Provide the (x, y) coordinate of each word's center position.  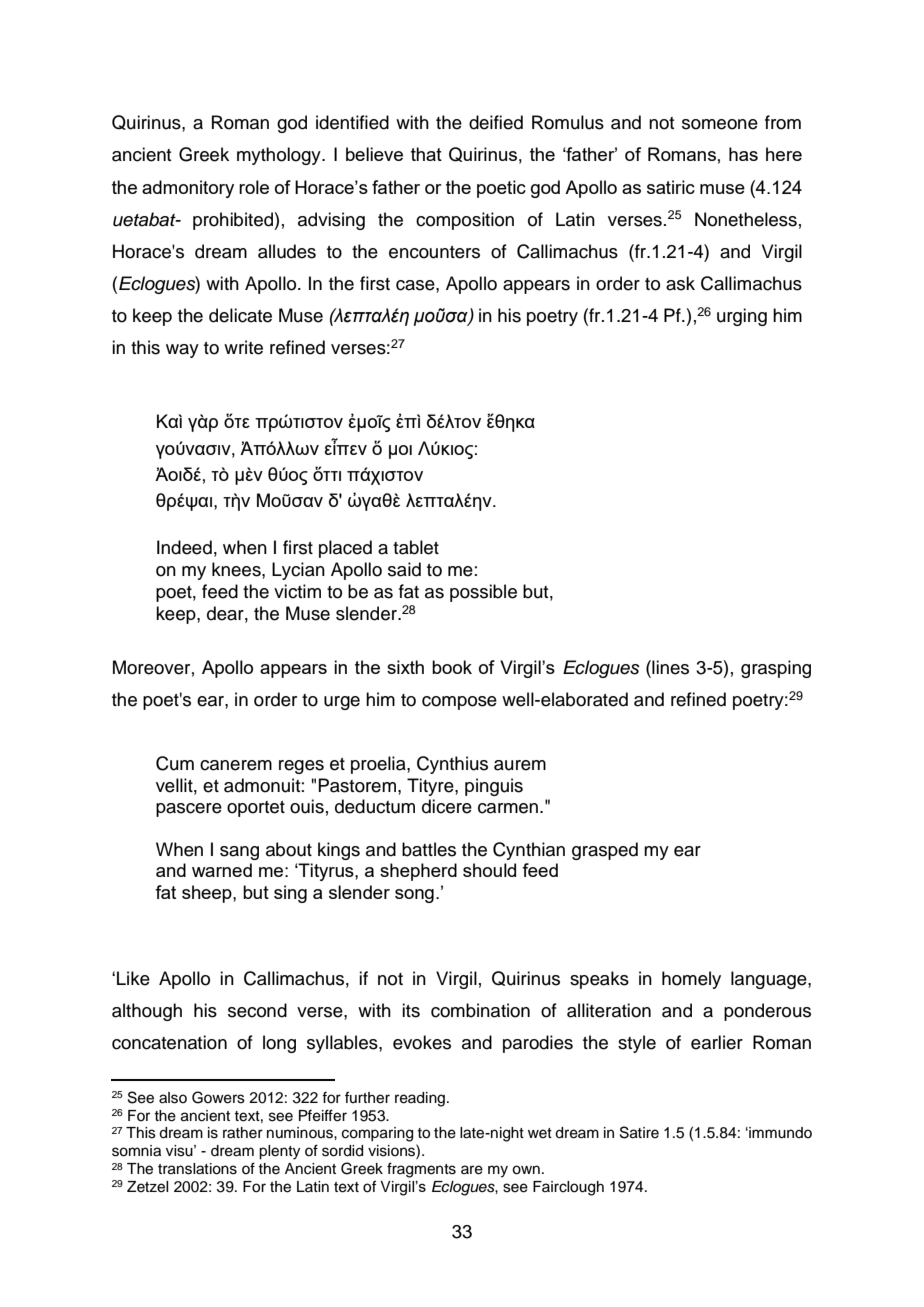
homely (691, 980)
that (426, 154)
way (182, 351)
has (743, 154)
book (452, 667)
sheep (208, 894)
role (254, 187)
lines (669, 667)
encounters (434, 252)
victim (297, 591)
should (489, 870)
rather (243, 1133)
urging (742, 317)
